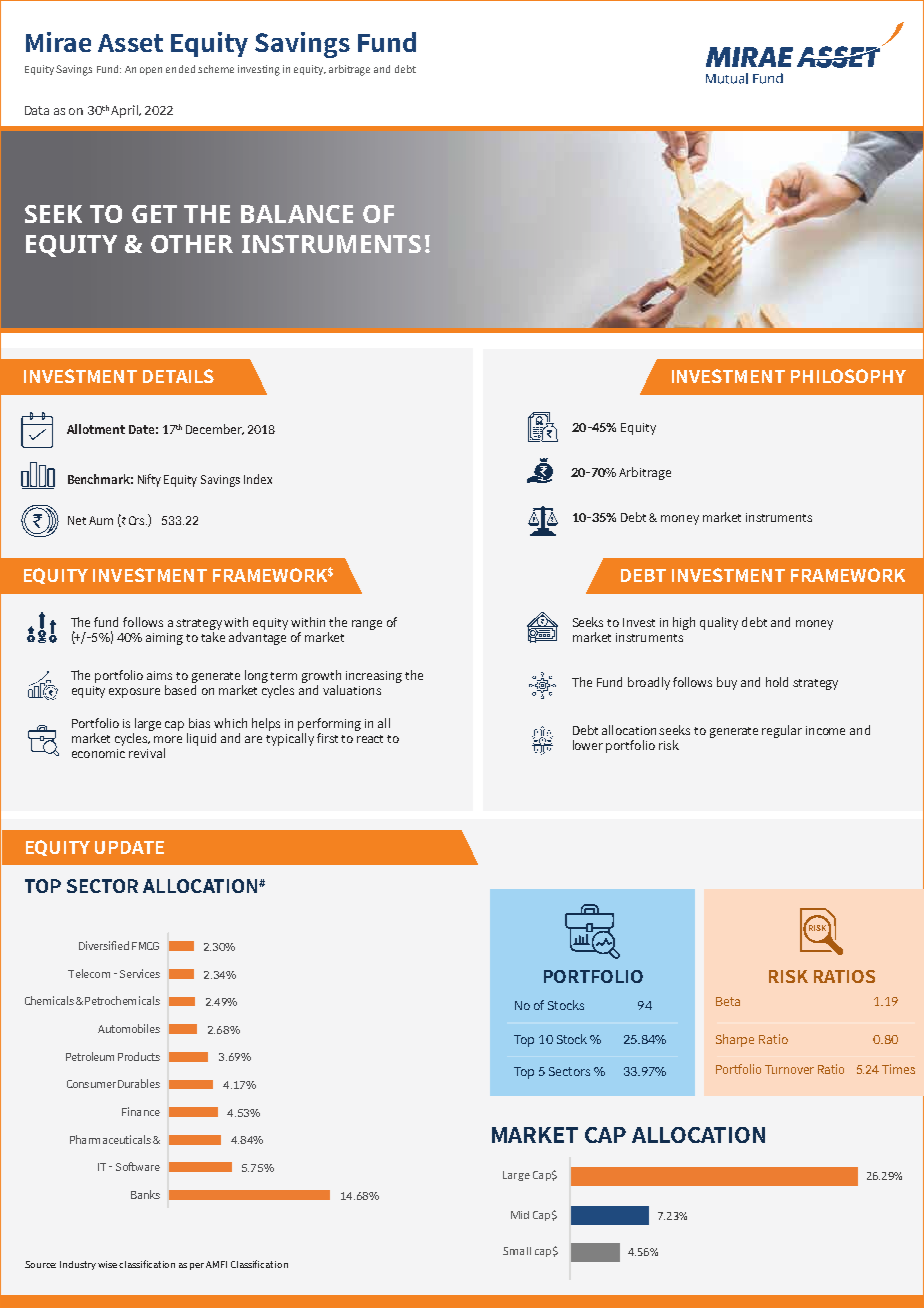  I want to click on Mid, so click(520, 1215).
